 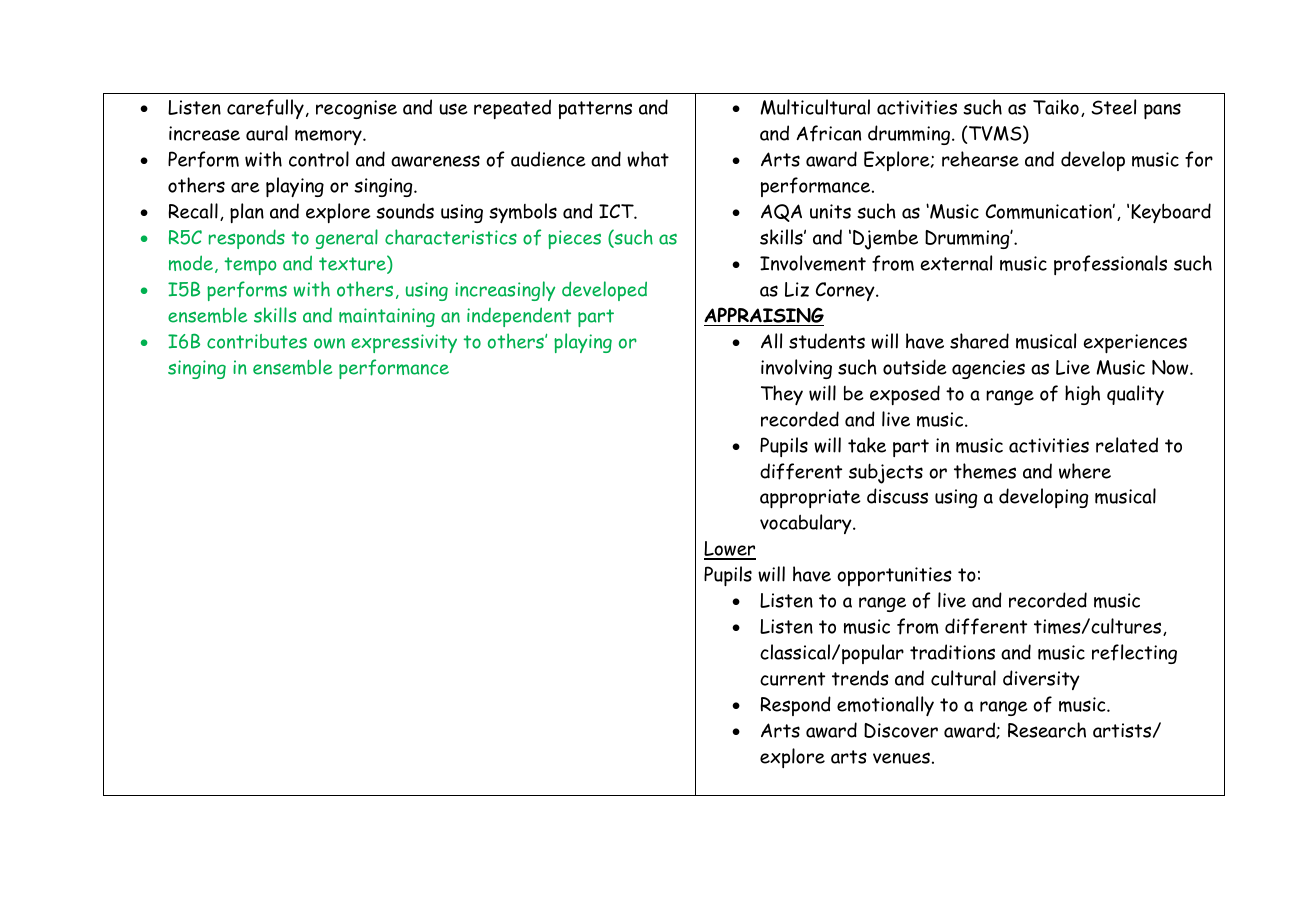 I want to click on Discover, so click(x=901, y=730).
